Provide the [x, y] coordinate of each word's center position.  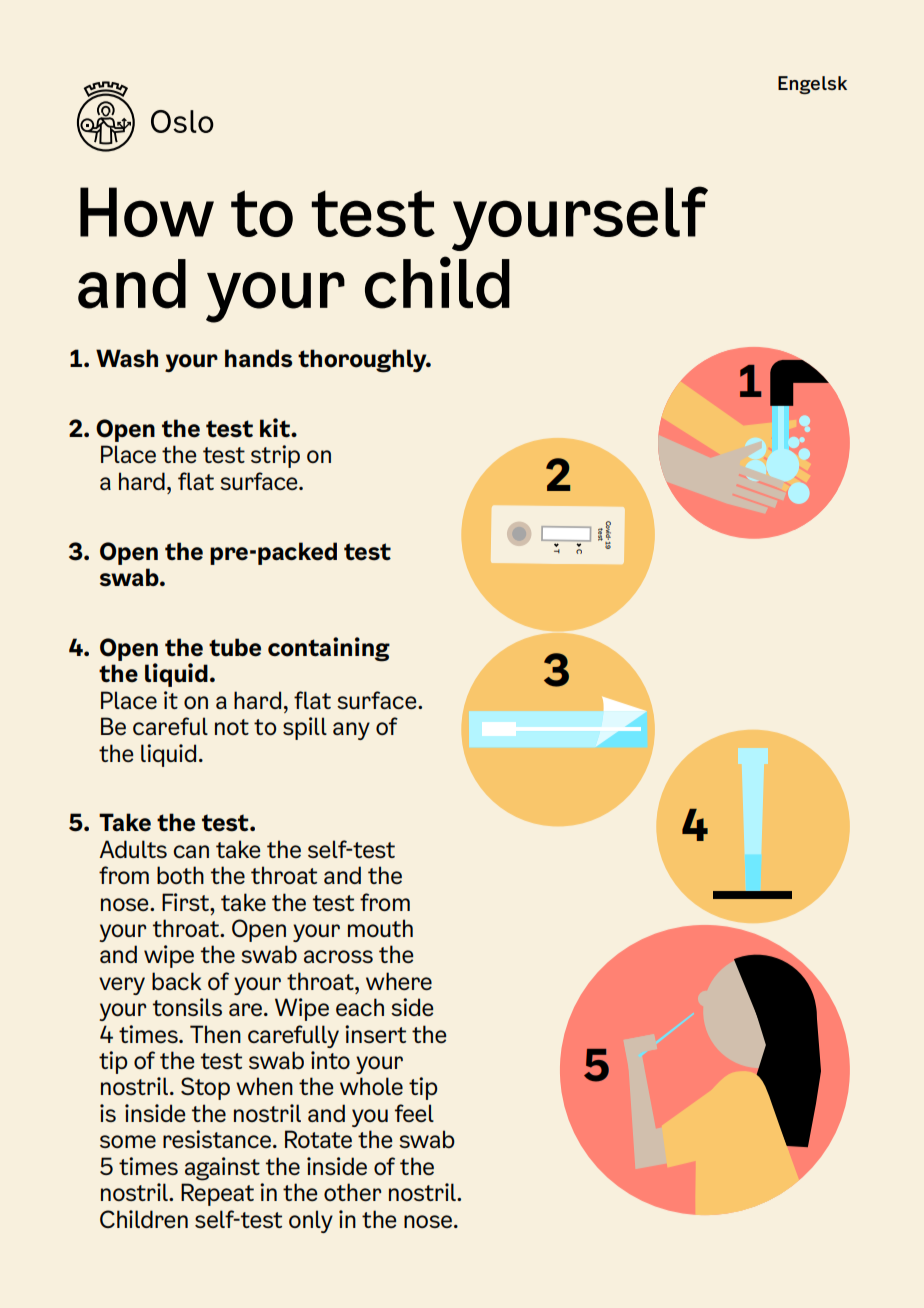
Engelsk [812, 85]
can [191, 851]
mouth [380, 928]
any [351, 731]
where [399, 981]
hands [258, 358]
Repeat [217, 1194]
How [147, 212]
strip [275, 456]
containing [329, 649]
